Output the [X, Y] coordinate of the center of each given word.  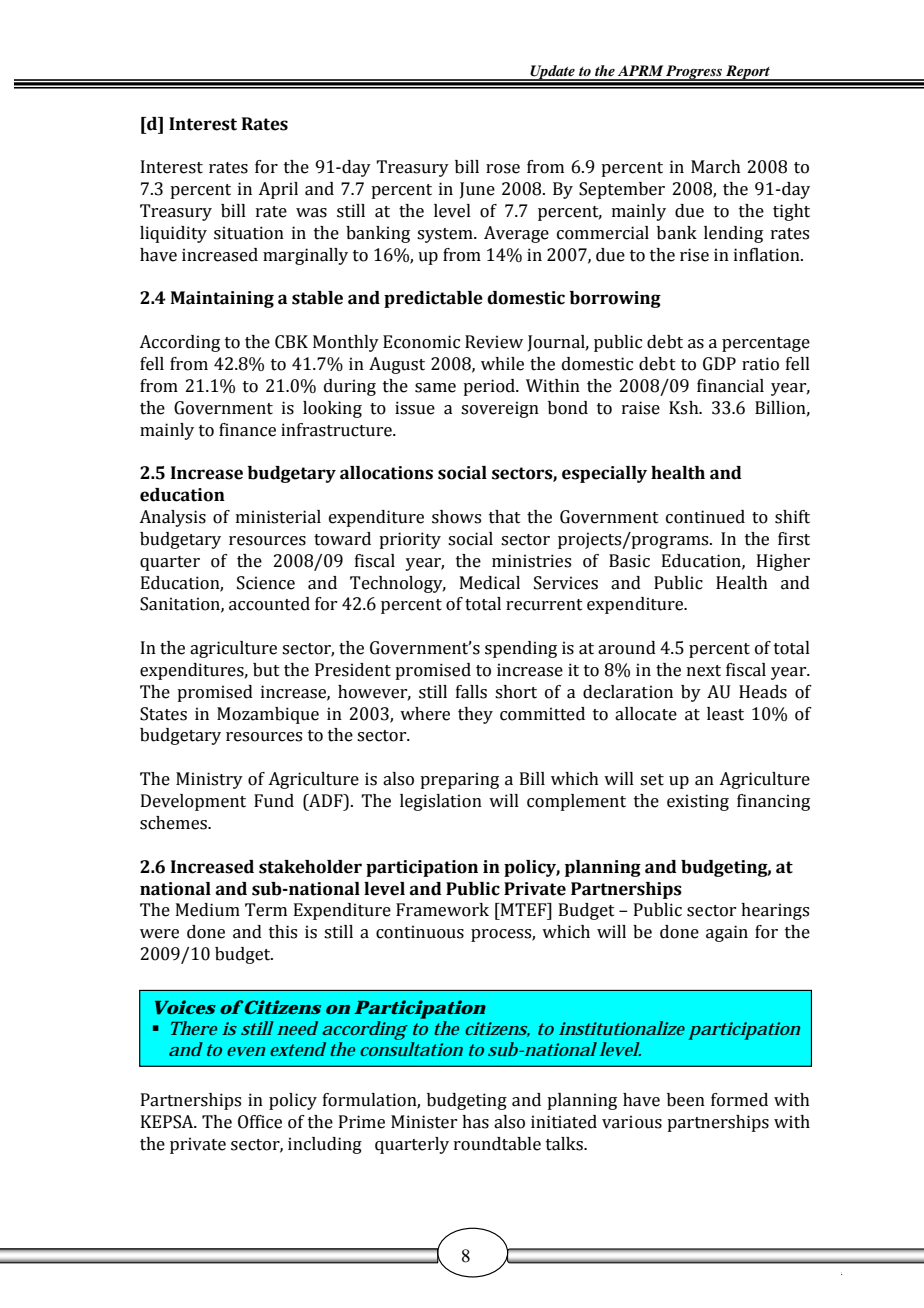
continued [705, 517]
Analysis [172, 518]
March [716, 167]
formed [739, 1100]
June [477, 190]
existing [698, 802]
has [475, 1122]
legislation [441, 802]
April [278, 190]
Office [260, 1122]
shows [456, 517]
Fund [274, 801]
